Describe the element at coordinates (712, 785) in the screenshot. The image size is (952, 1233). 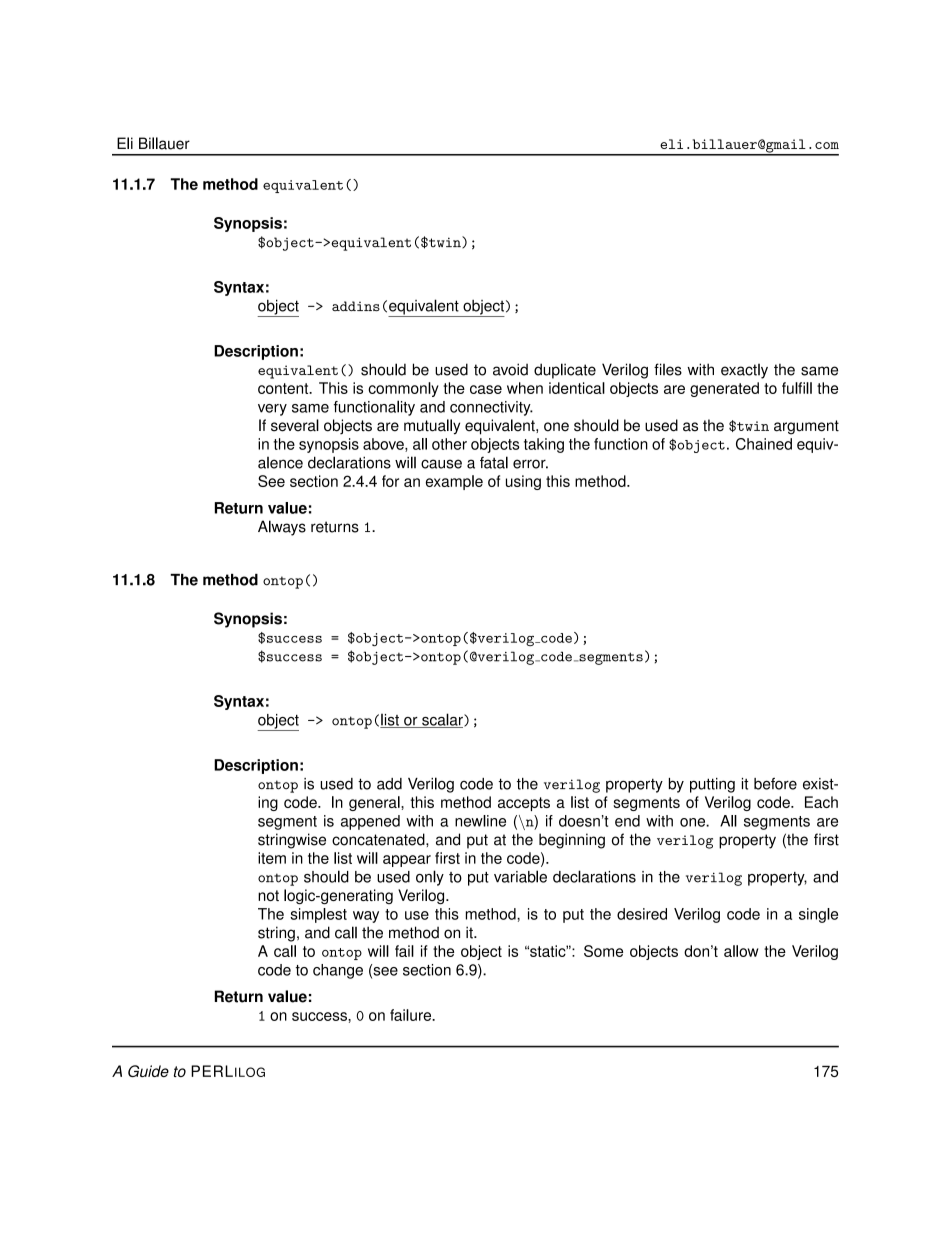
I see `putting` at that location.
